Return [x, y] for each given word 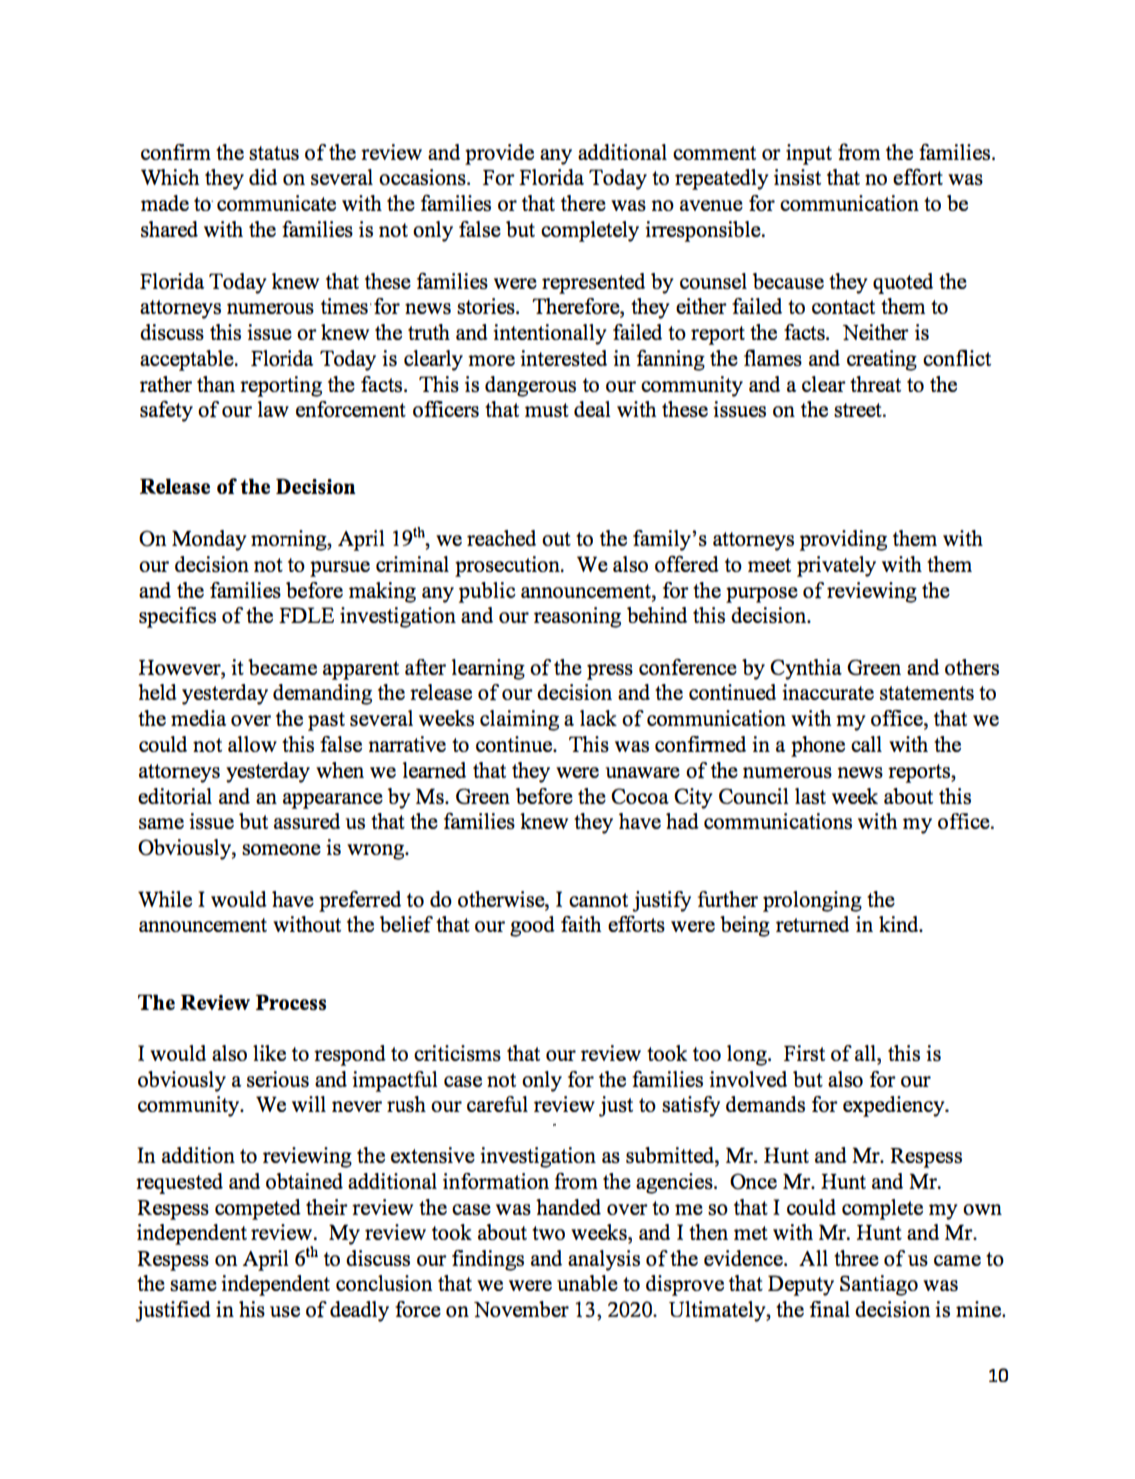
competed [258, 1209]
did [263, 177]
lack [598, 718]
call [866, 744]
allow [252, 744]
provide [499, 154]
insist [797, 177]
